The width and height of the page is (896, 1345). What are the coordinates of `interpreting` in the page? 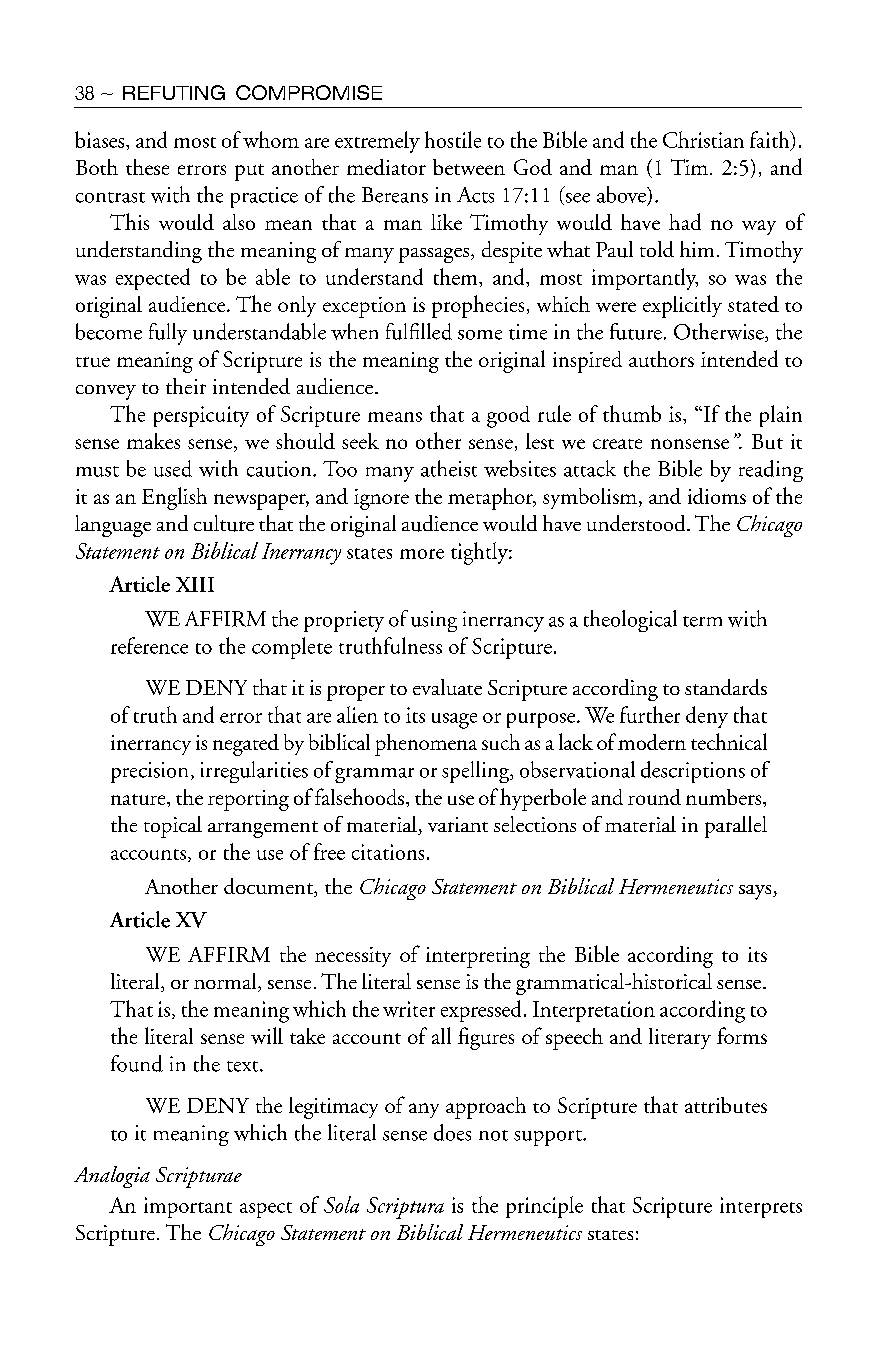 It's located at (478, 957).
